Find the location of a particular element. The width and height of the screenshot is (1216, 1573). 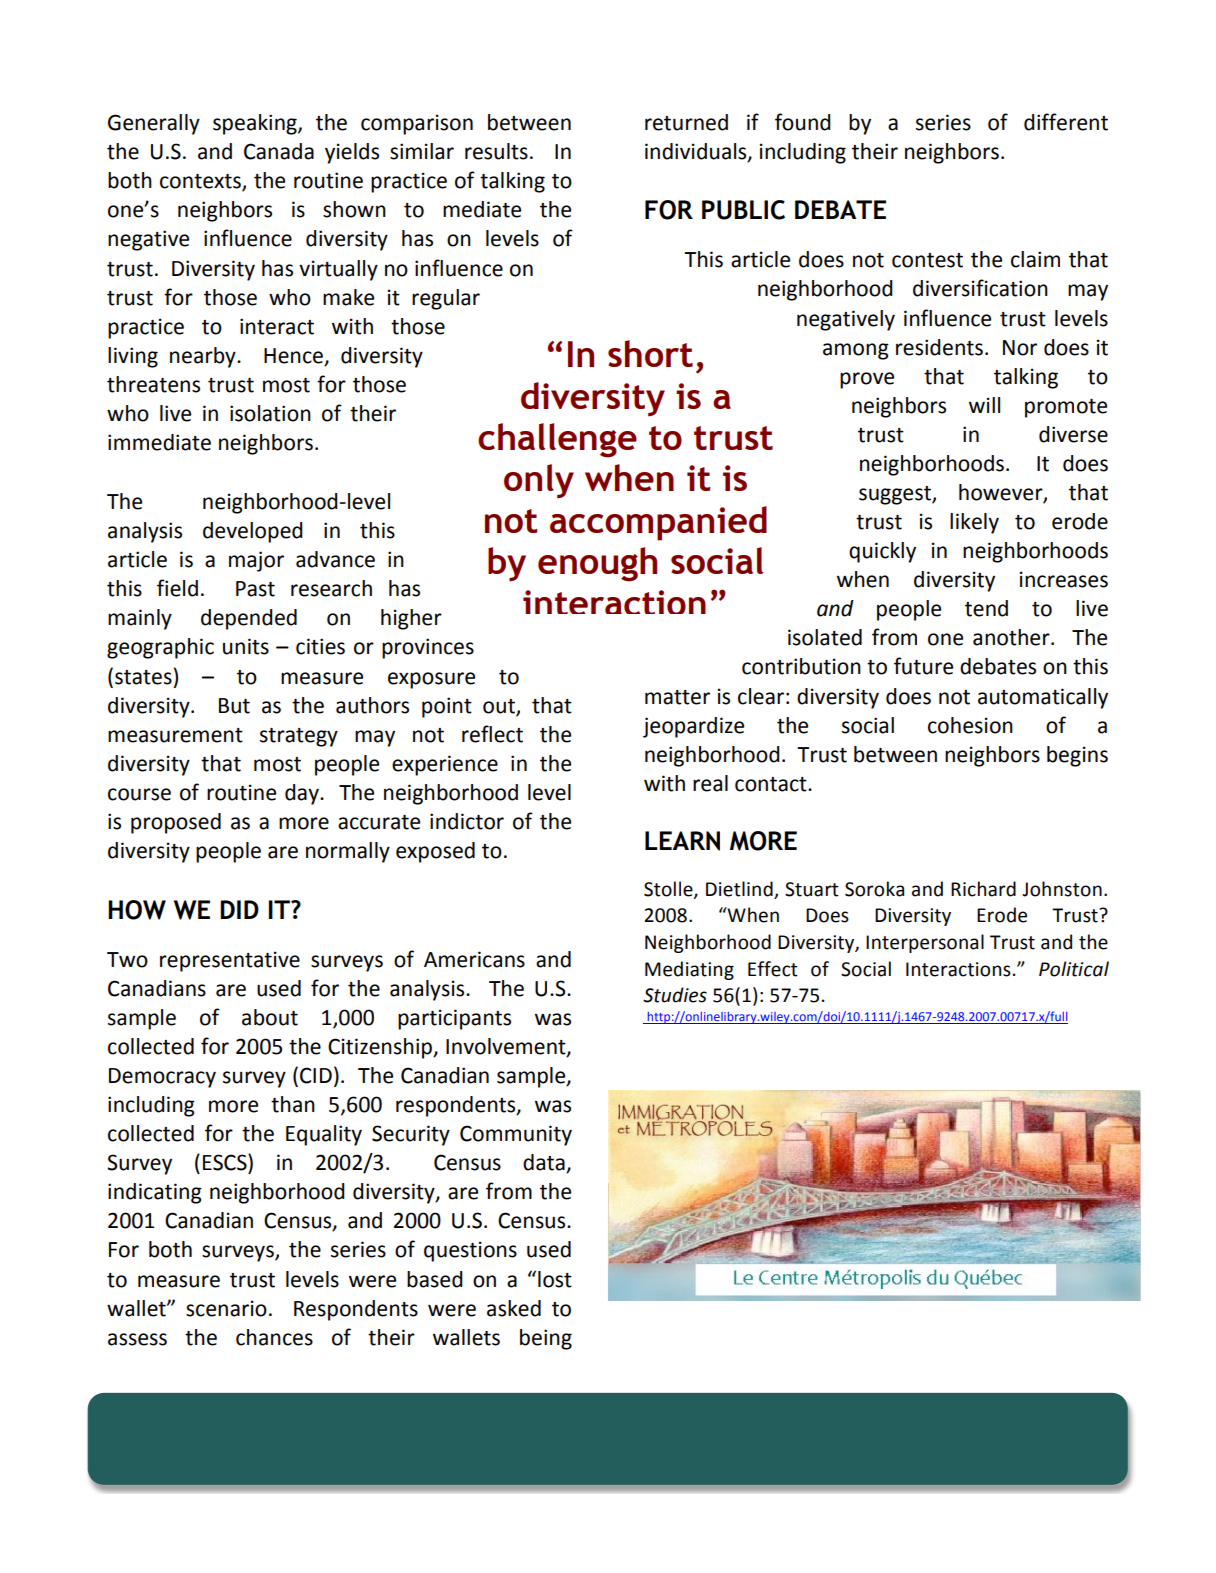

than is located at coordinates (293, 1104).
